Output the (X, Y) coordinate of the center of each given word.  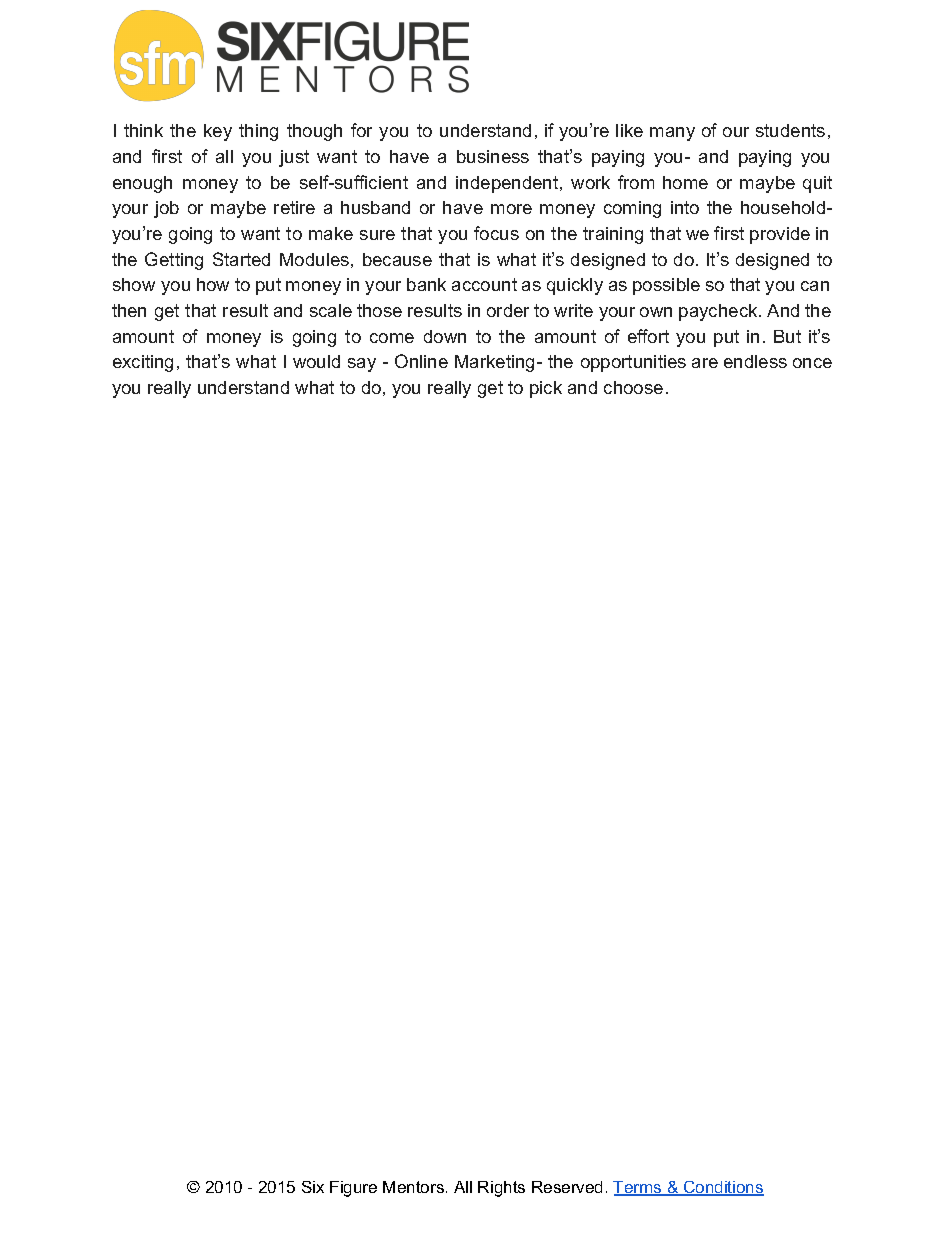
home (685, 182)
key (218, 132)
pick (546, 389)
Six (313, 1187)
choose (633, 387)
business (493, 156)
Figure (353, 1189)
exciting (143, 363)
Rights (501, 1189)
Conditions (723, 1188)
